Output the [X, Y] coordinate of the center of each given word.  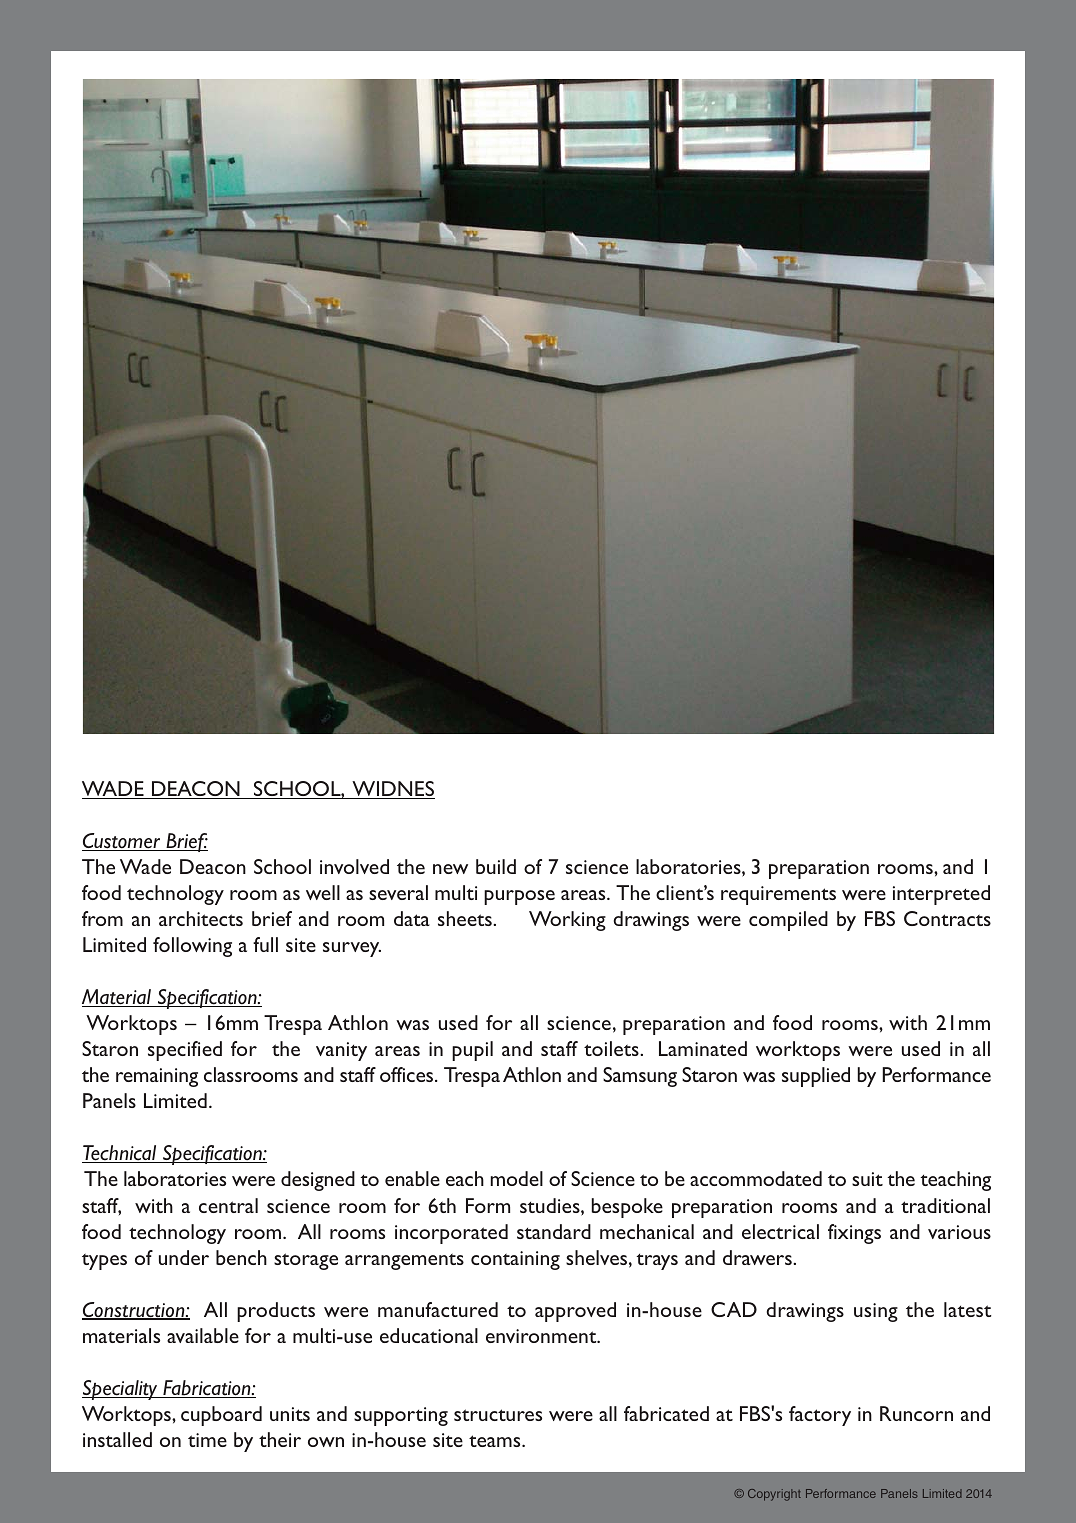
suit [867, 1179]
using [876, 1312]
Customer [122, 842]
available [203, 1335]
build [496, 866]
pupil [472, 1051]
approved [575, 1312]
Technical [120, 1154]
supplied [816, 1077]
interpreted [941, 895]
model [516, 1178]
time [207, 1440]
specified [185, 1051]
